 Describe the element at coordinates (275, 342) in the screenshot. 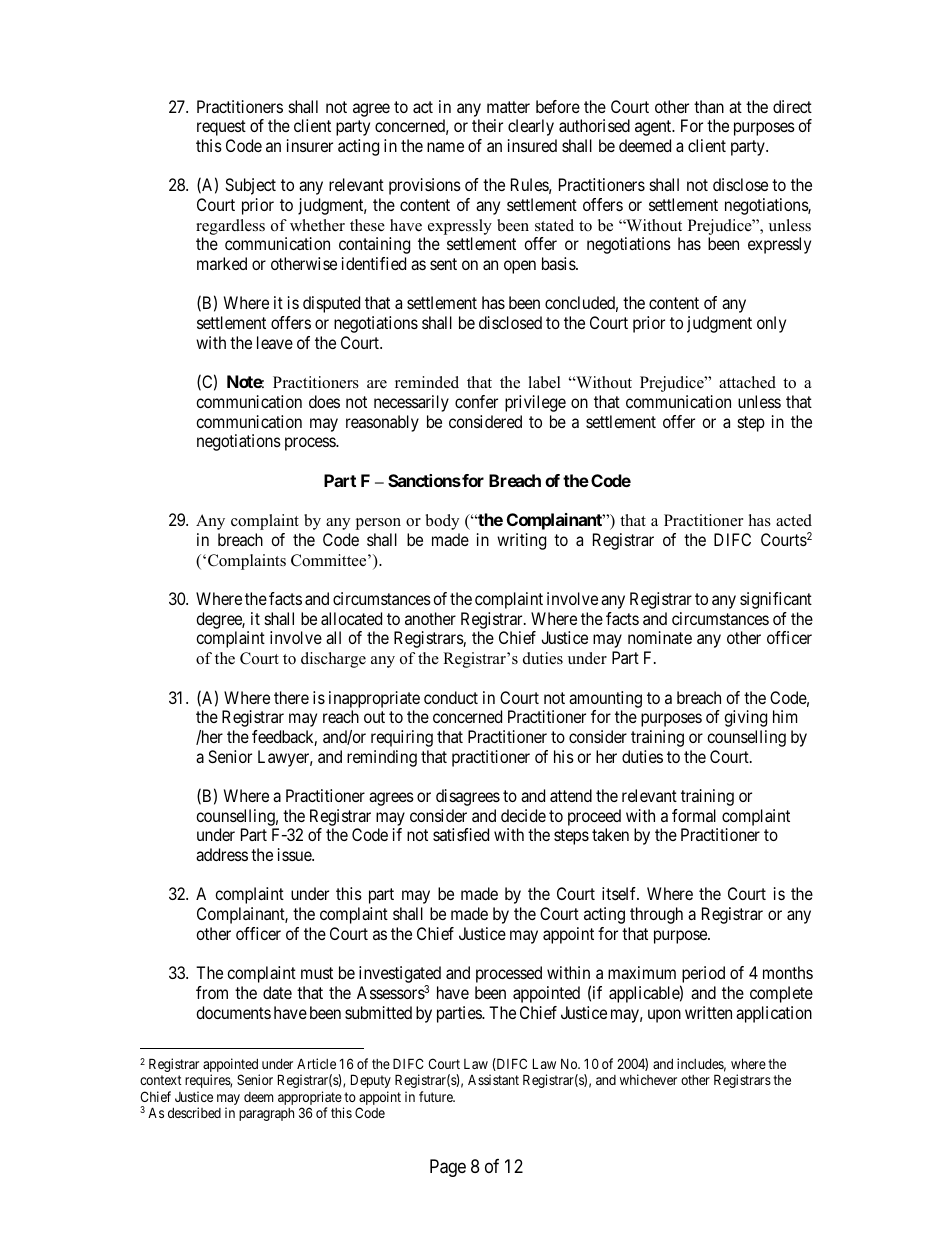

I see `leave` at that location.
